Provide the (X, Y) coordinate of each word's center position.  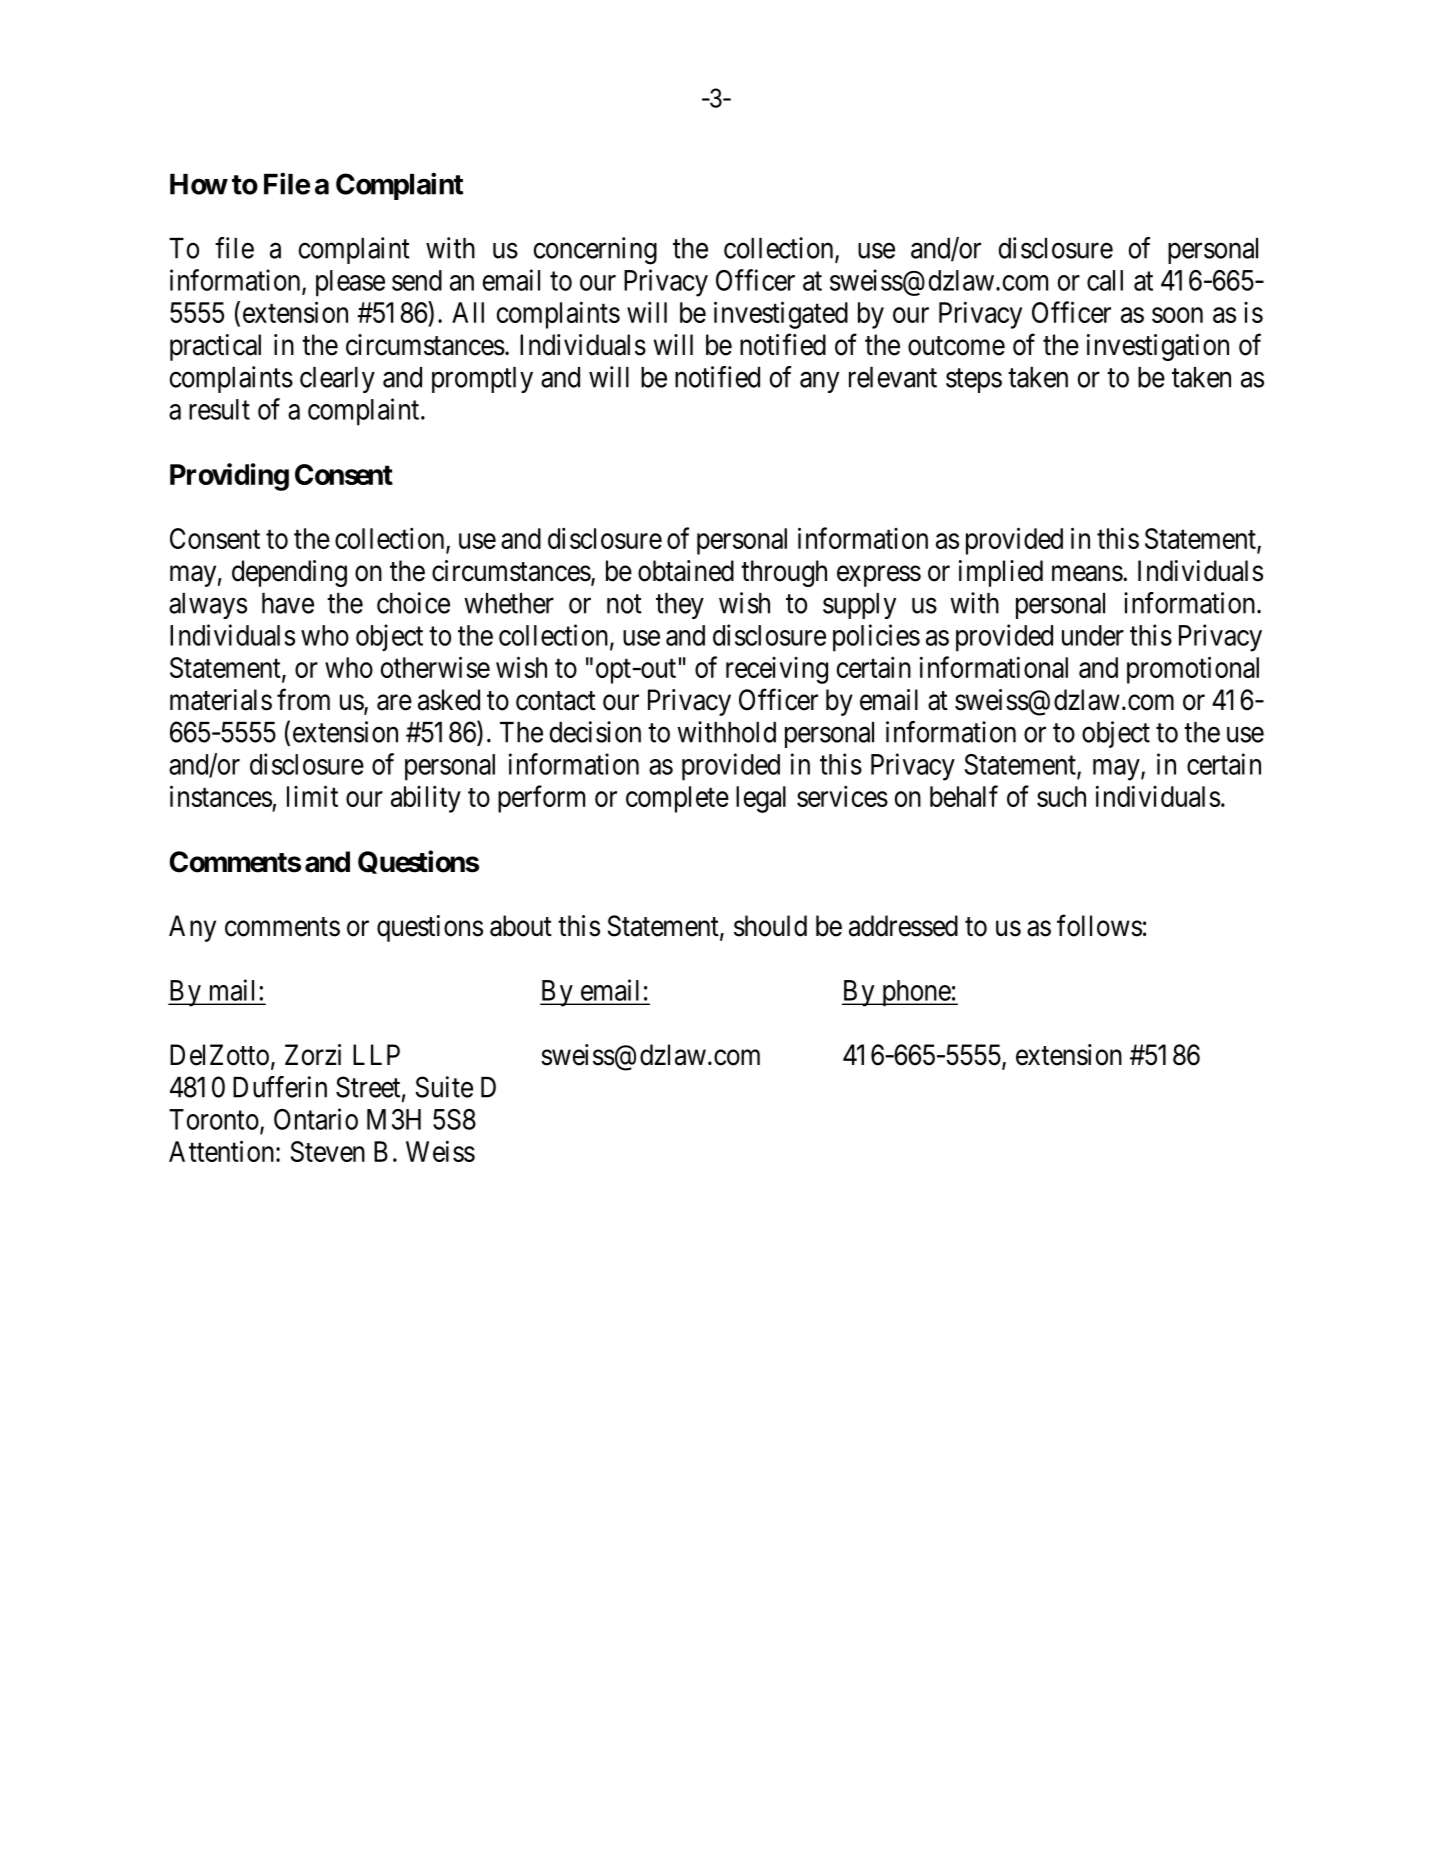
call (1105, 280)
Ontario (316, 1119)
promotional (1193, 670)
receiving (777, 670)
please (350, 283)
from (303, 699)
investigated (781, 315)
